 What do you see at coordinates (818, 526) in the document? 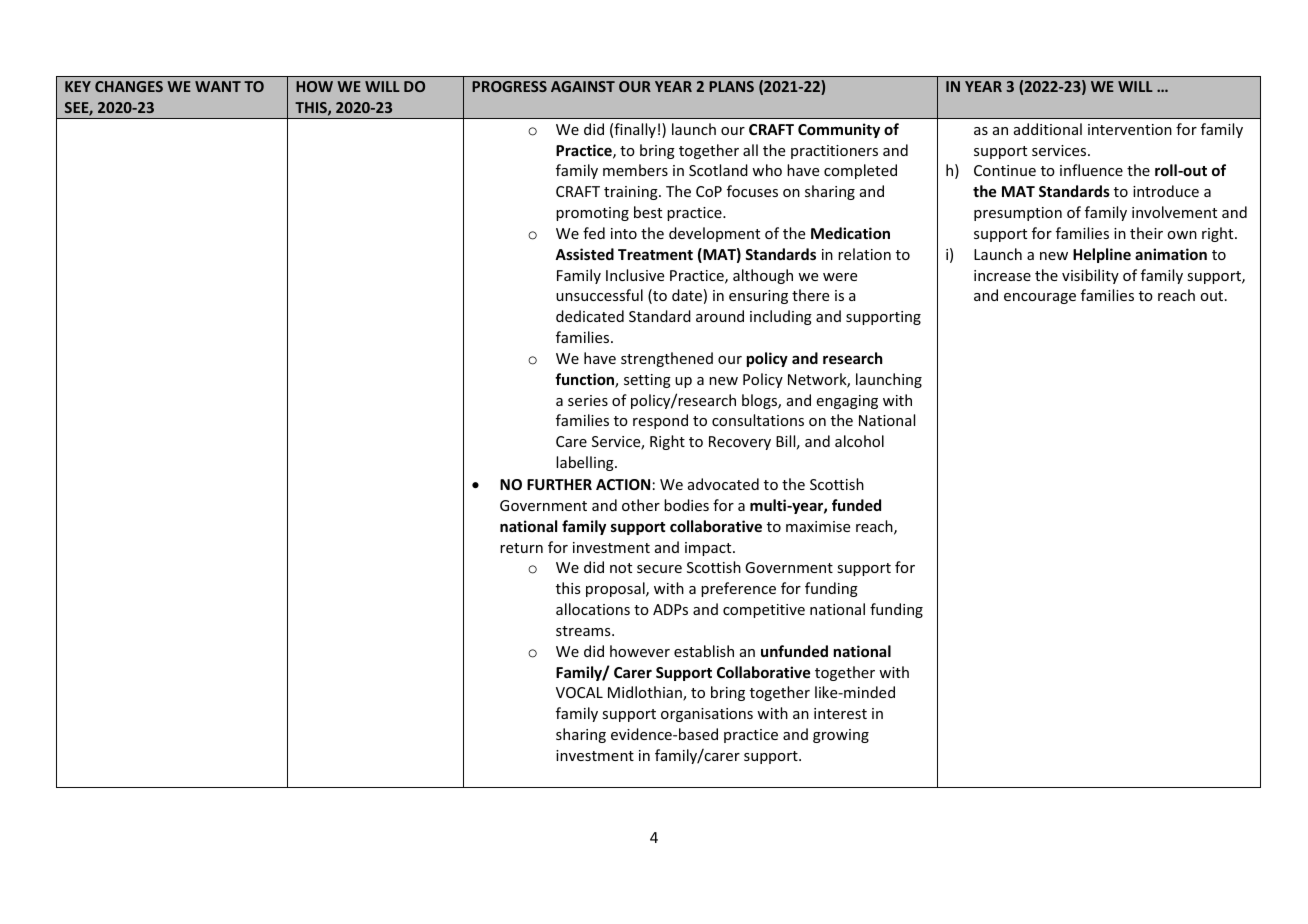
I see `maximise` at bounding box center [818, 526].
